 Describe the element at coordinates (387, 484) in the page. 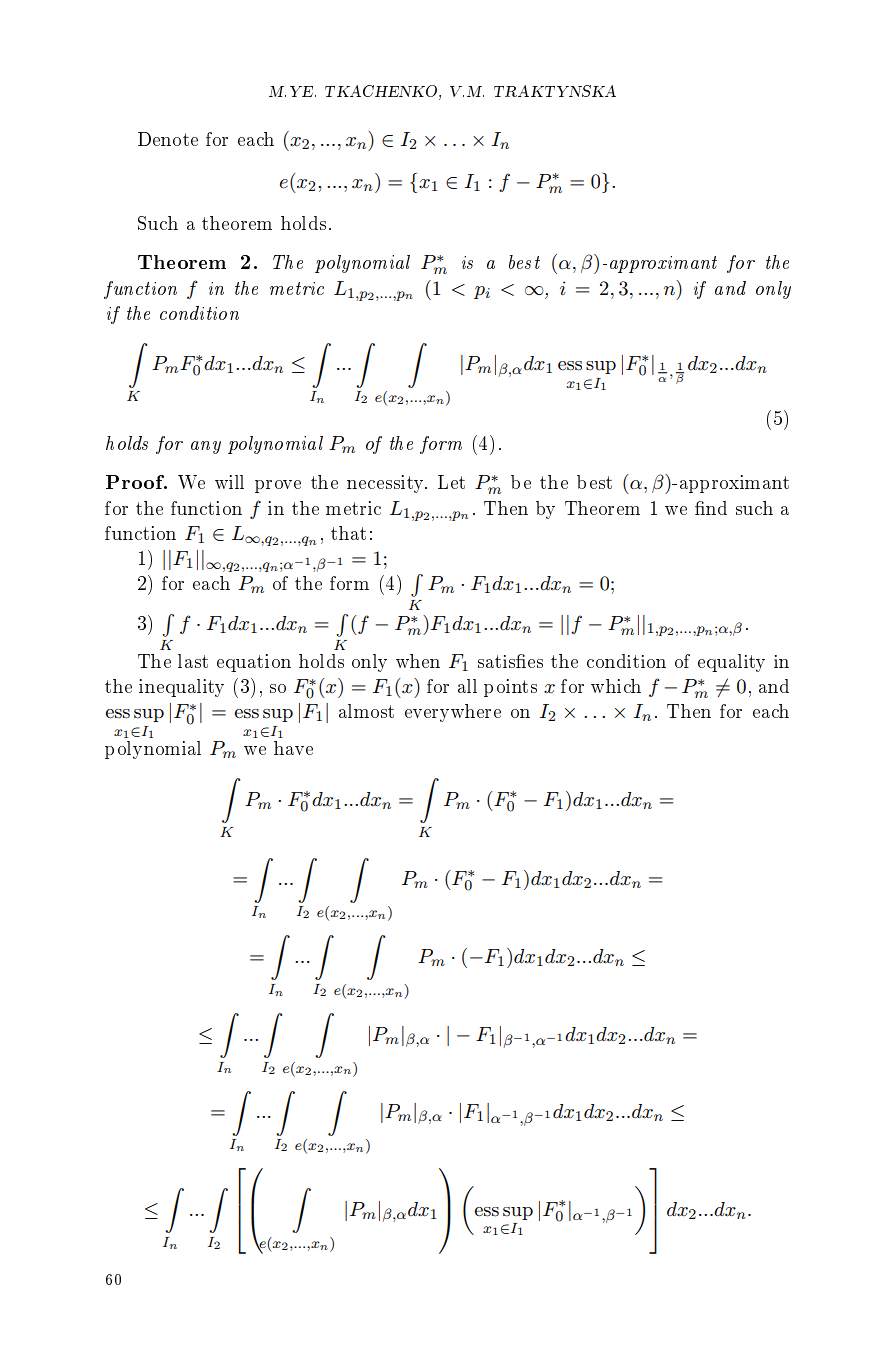

I see `necessity` at that location.
